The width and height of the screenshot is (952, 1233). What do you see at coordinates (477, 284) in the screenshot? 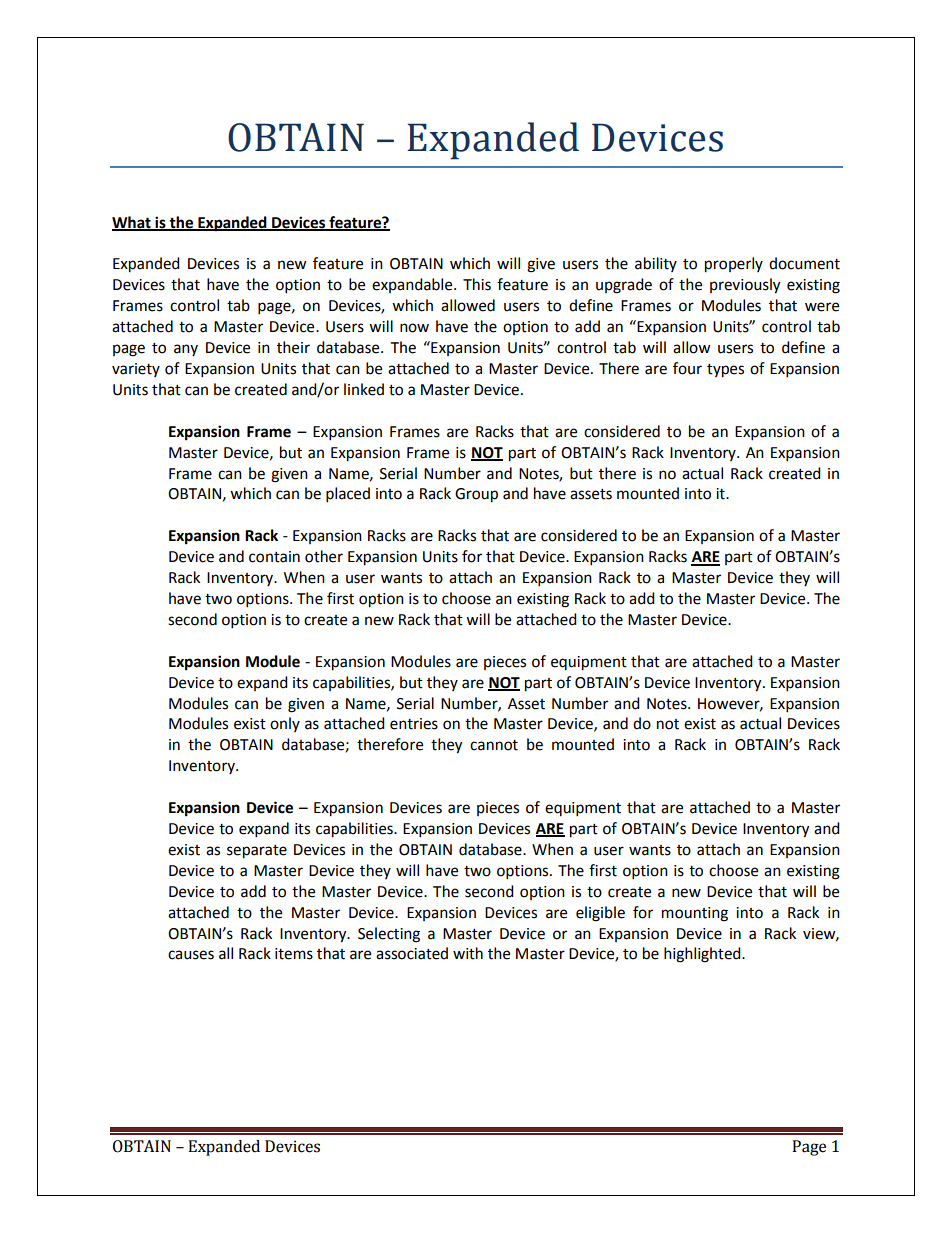
I see `This` at bounding box center [477, 284].
